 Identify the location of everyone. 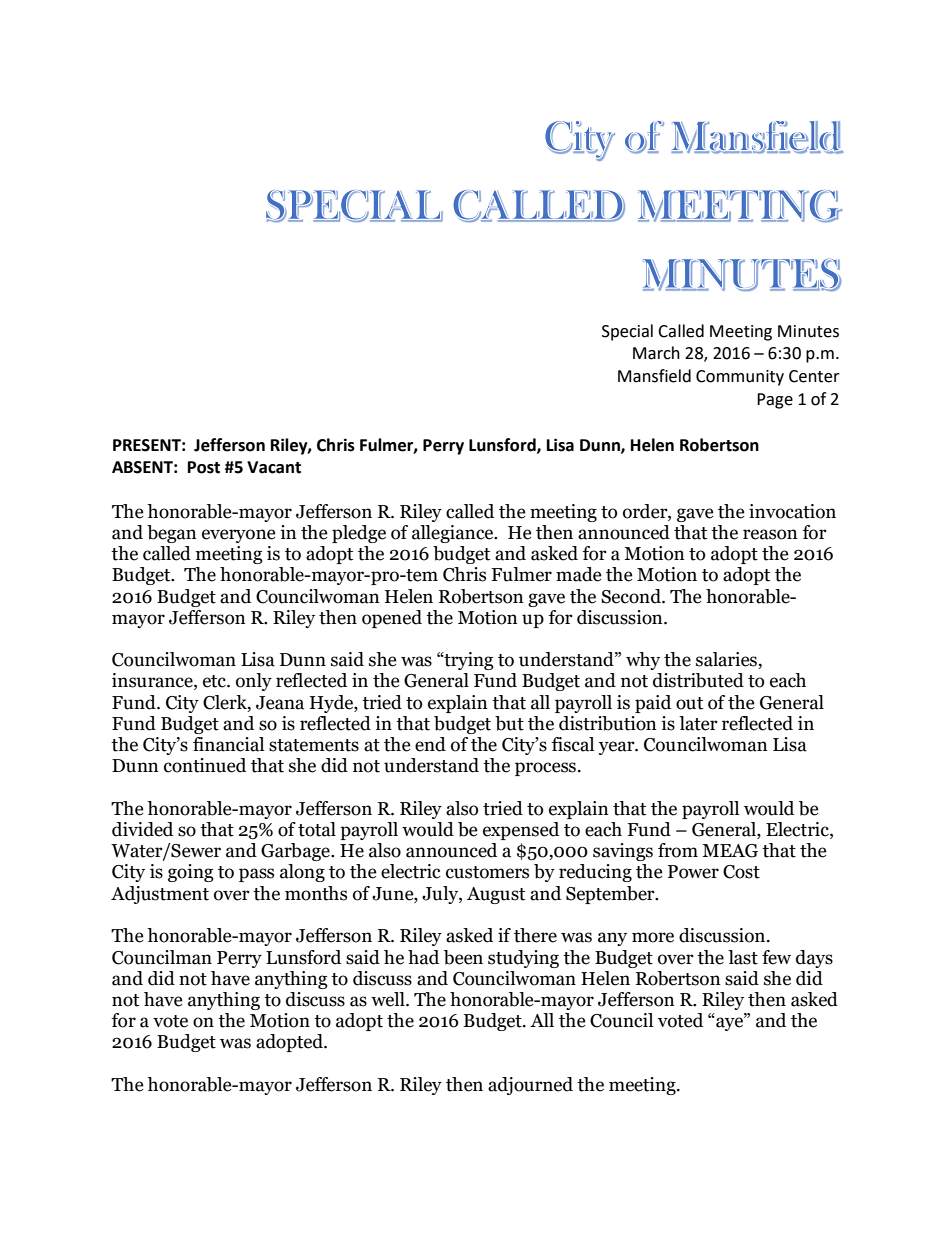
(239, 536).
